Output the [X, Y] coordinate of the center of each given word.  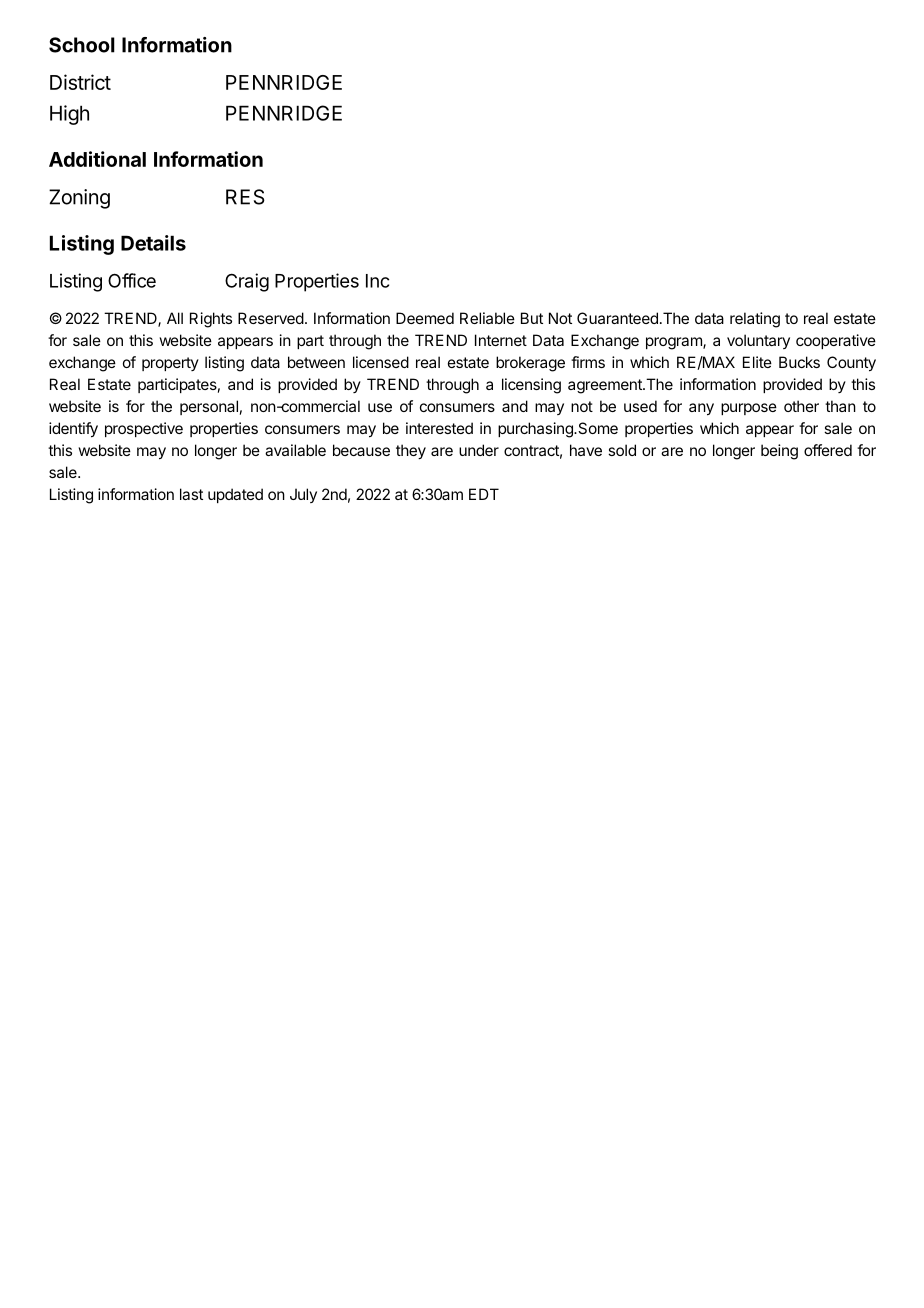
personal [209, 407]
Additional [97, 159]
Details [153, 243]
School [82, 45]
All [175, 318]
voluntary [758, 341]
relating [755, 320]
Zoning [79, 199]
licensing [531, 386]
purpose [749, 409]
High [69, 115]
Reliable [487, 318]
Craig [247, 282]
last [191, 494]
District [80, 82]
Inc [377, 281]
